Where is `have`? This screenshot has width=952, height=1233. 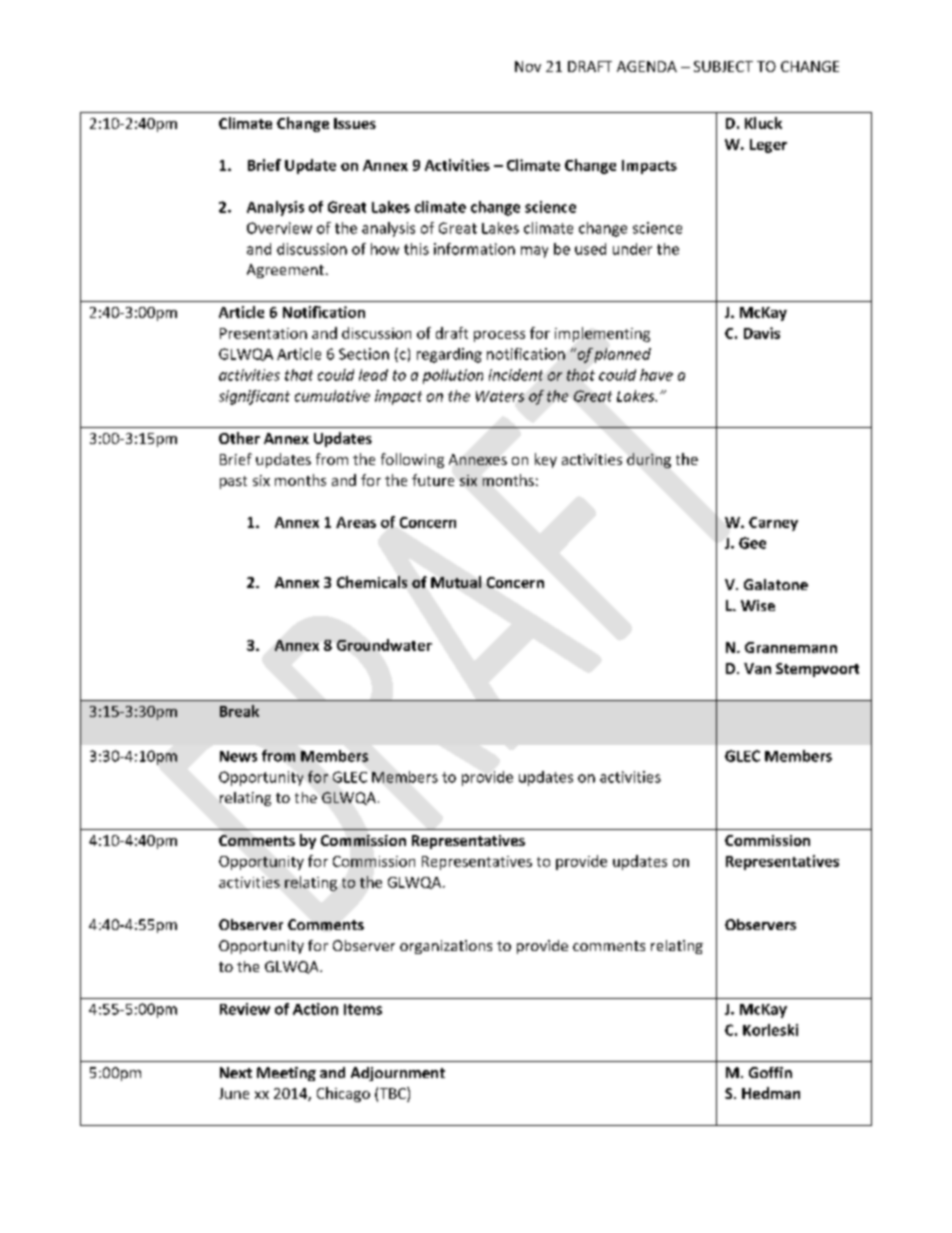 have is located at coordinates (656, 375).
